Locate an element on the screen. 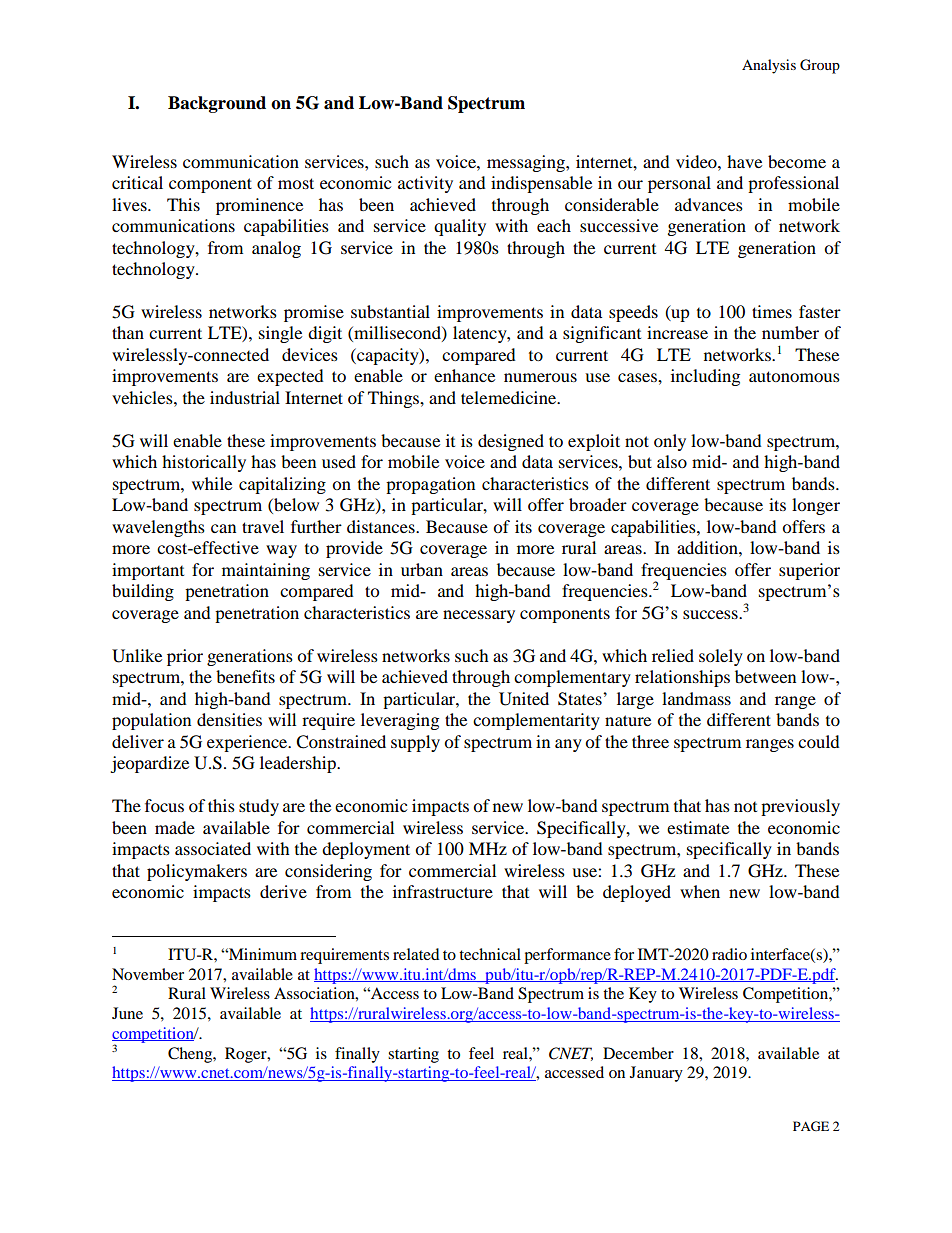  Background is located at coordinates (217, 104).
